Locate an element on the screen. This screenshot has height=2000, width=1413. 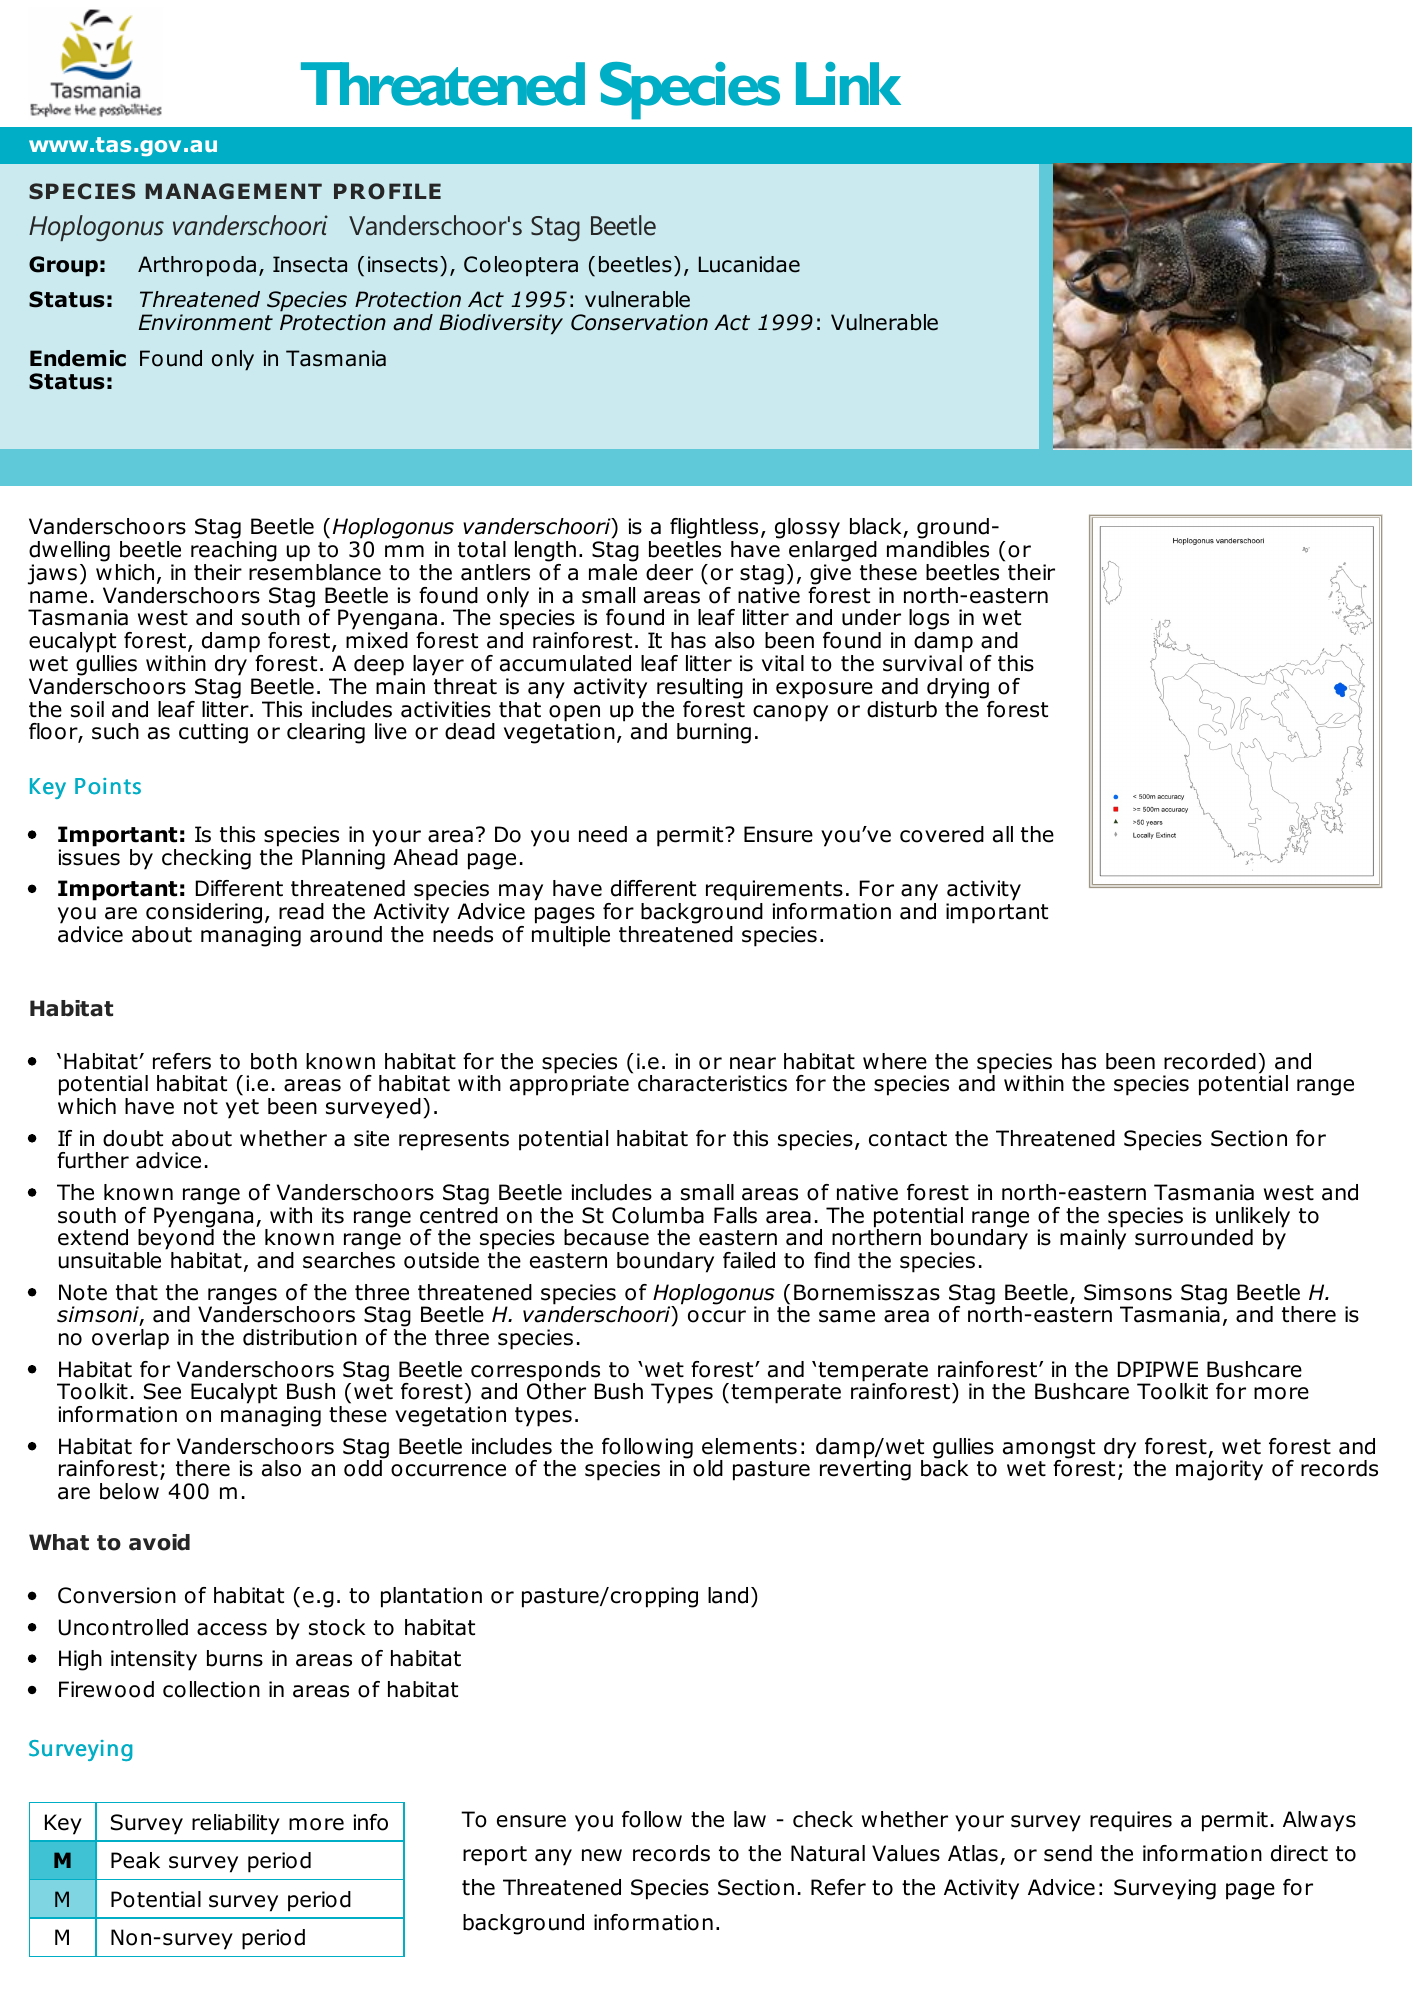
Conservation is located at coordinates (639, 322).
